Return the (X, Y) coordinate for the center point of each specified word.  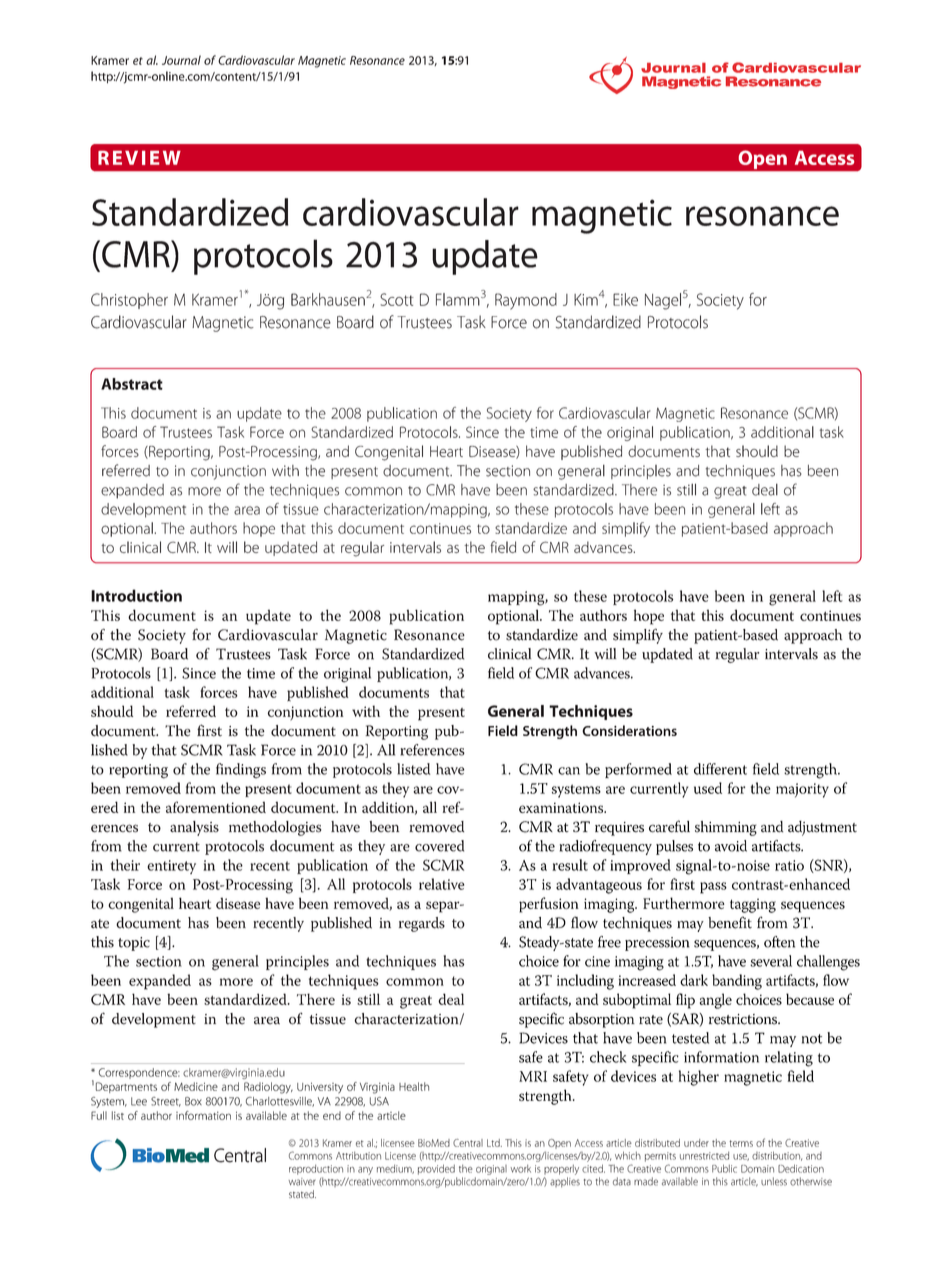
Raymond (526, 301)
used (708, 788)
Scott (397, 299)
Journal (181, 60)
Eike (625, 299)
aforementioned (216, 807)
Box (193, 1101)
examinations (562, 807)
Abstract (132, 384)
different (720, 769)
